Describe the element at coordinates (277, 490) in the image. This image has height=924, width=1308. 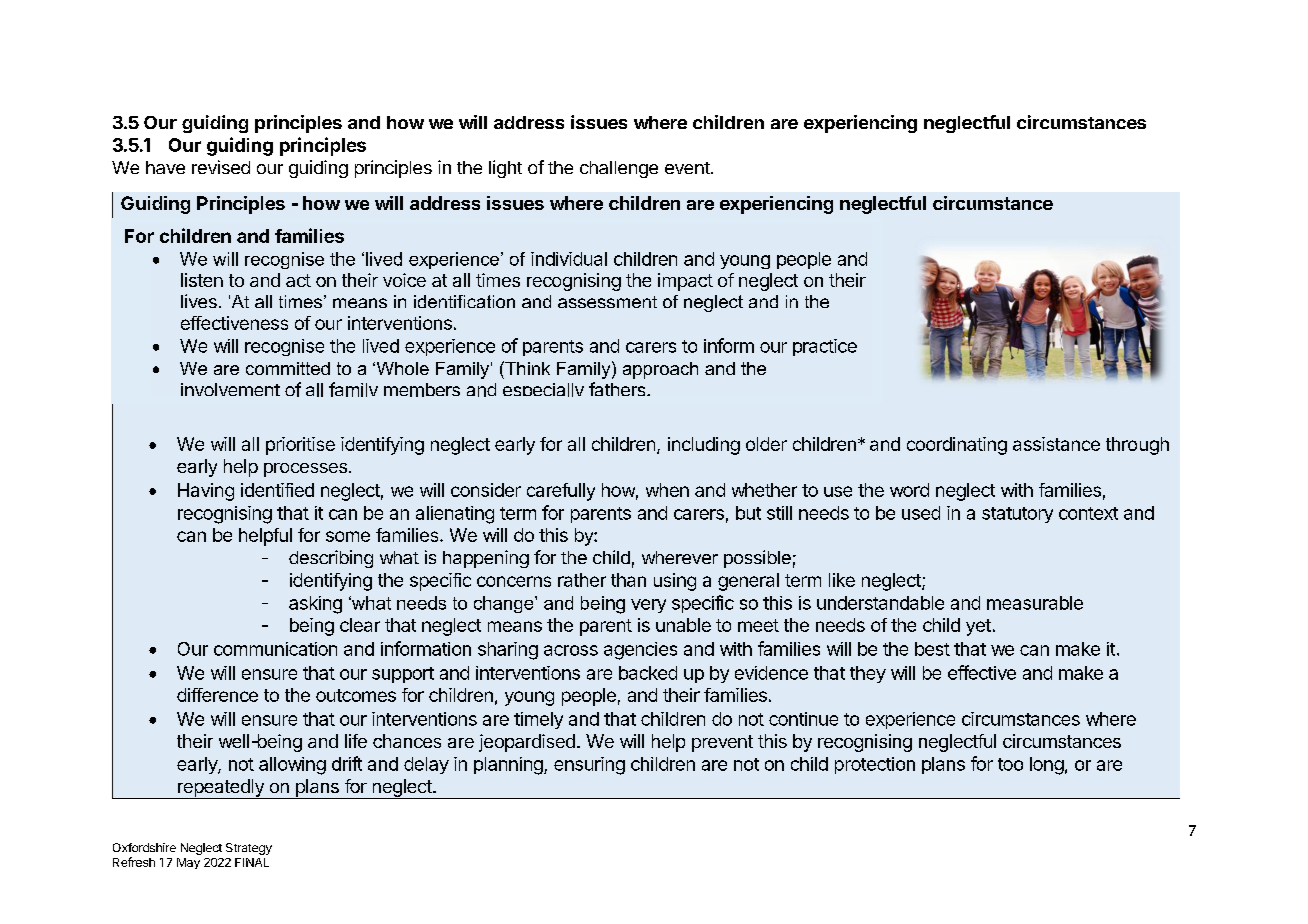
I see `identified` at that location.
